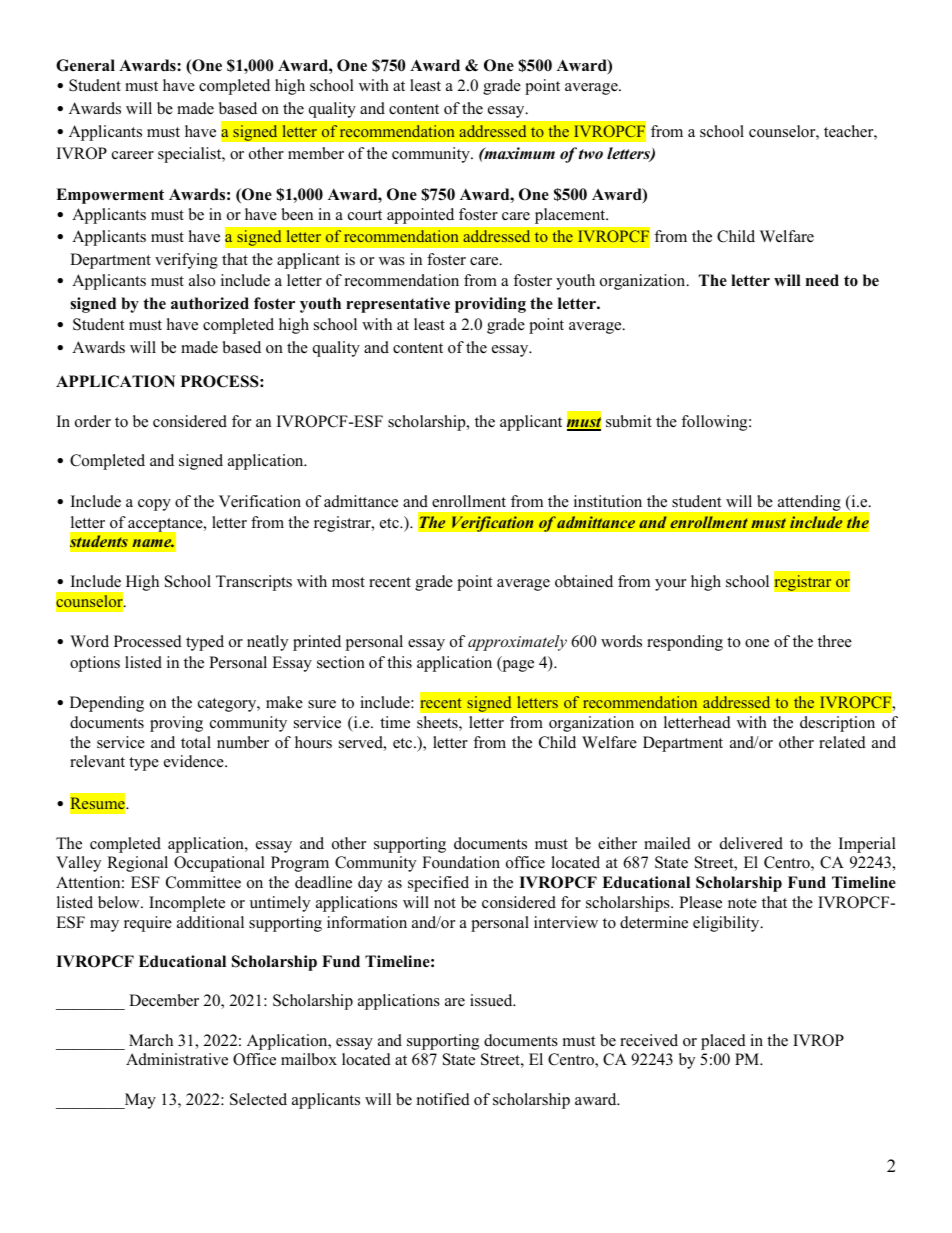 The height and width of the screenshot is (1233, 952). I want to click on approximately, so click(517, 643).
